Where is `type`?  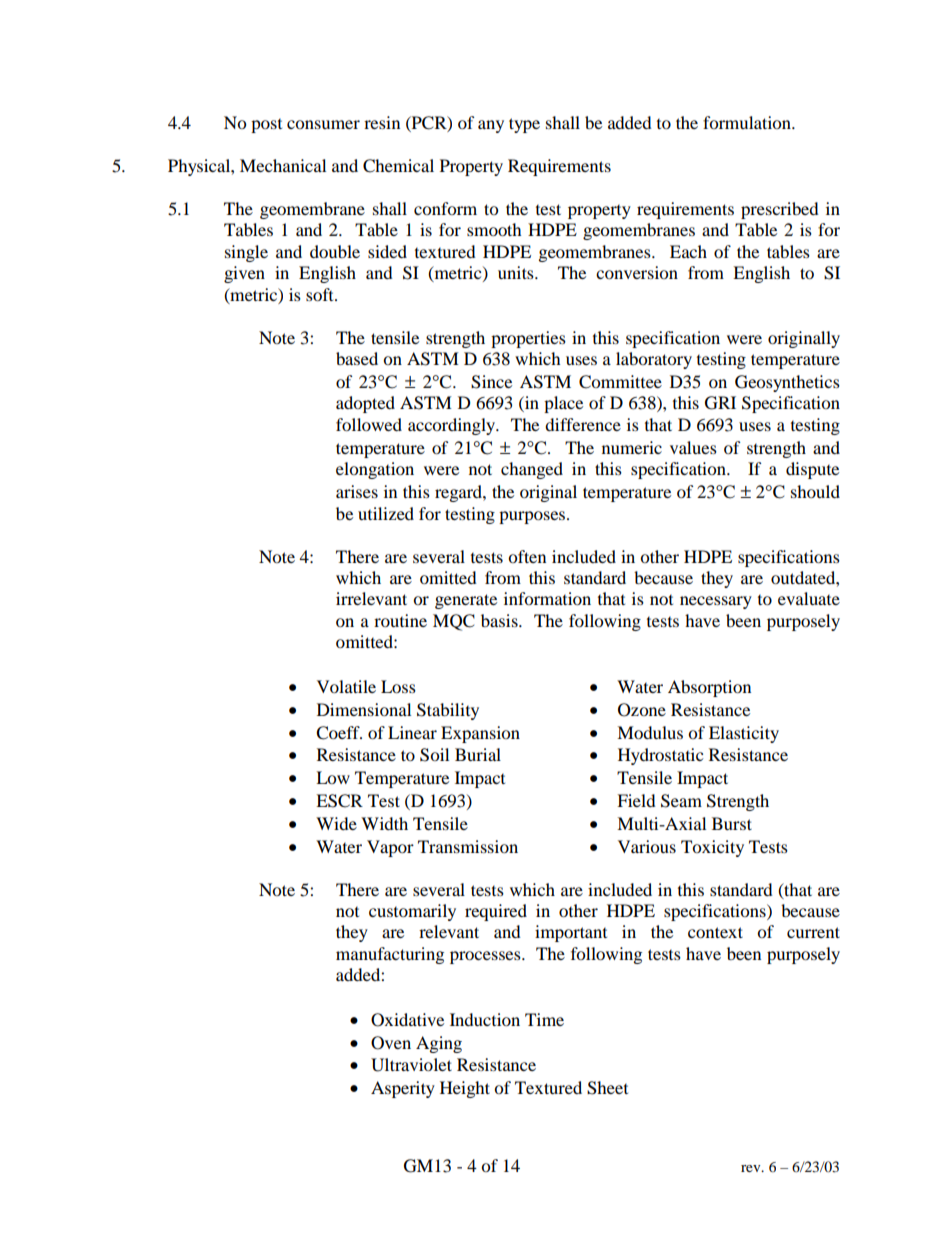
type is located at coordinates (524, 125).
